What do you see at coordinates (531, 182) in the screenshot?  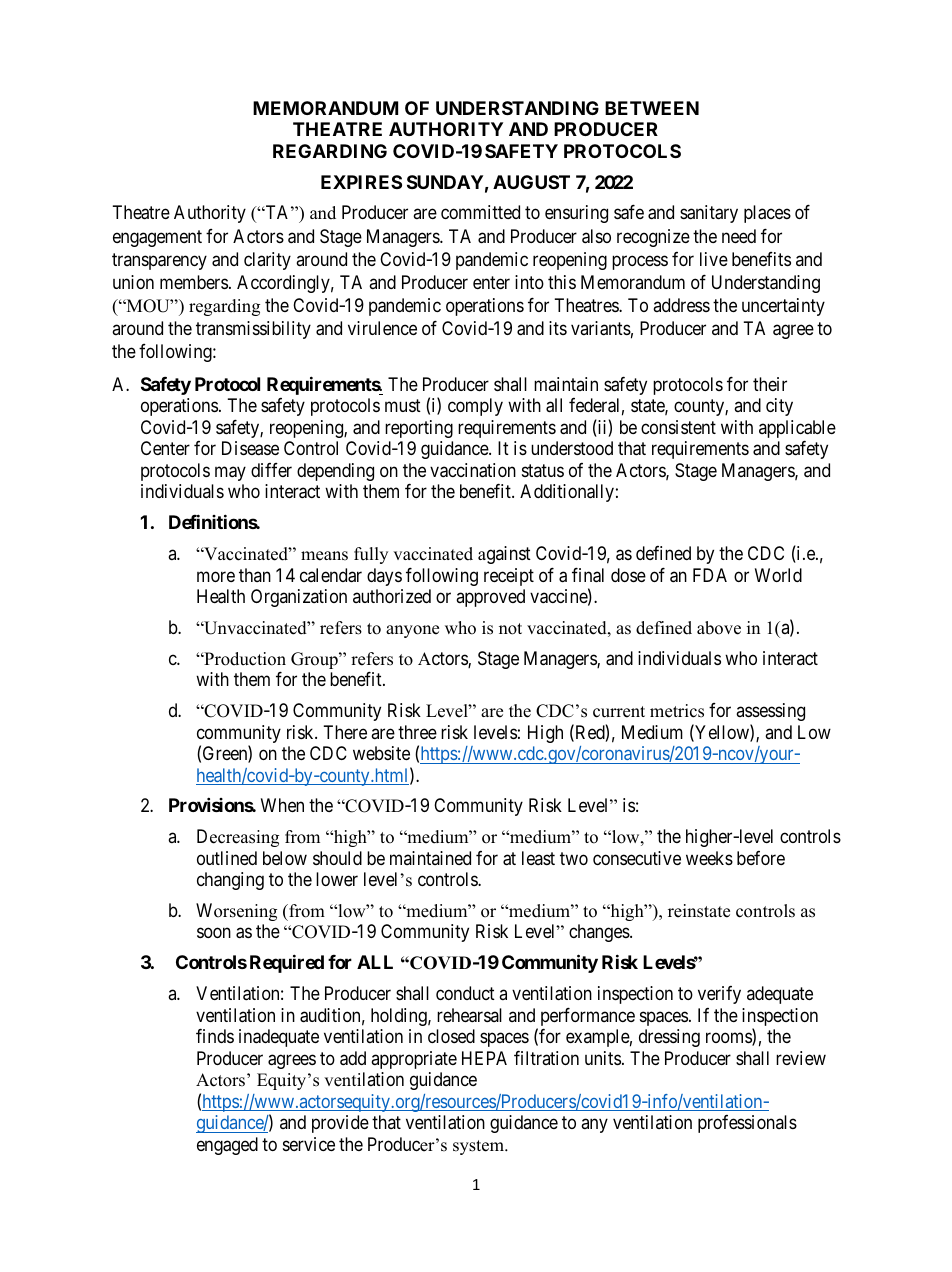 I see `AUGUST` at bounding box center [531, 182].
